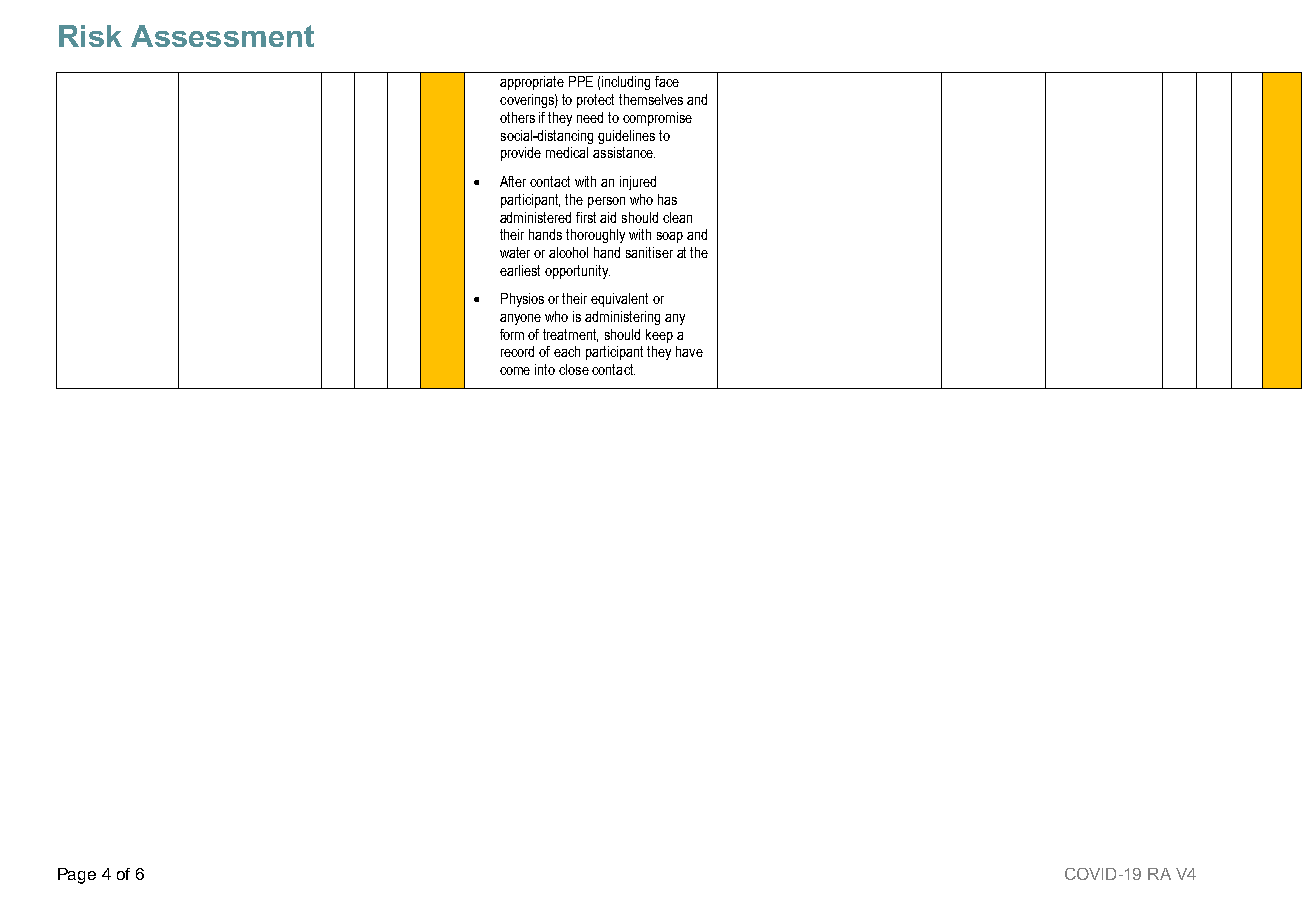 Image resolution: width=1308 pixels, height=924 pixels. Describe the element at coordinates (567, 351) in the screenshot. I see `each` at that location.
